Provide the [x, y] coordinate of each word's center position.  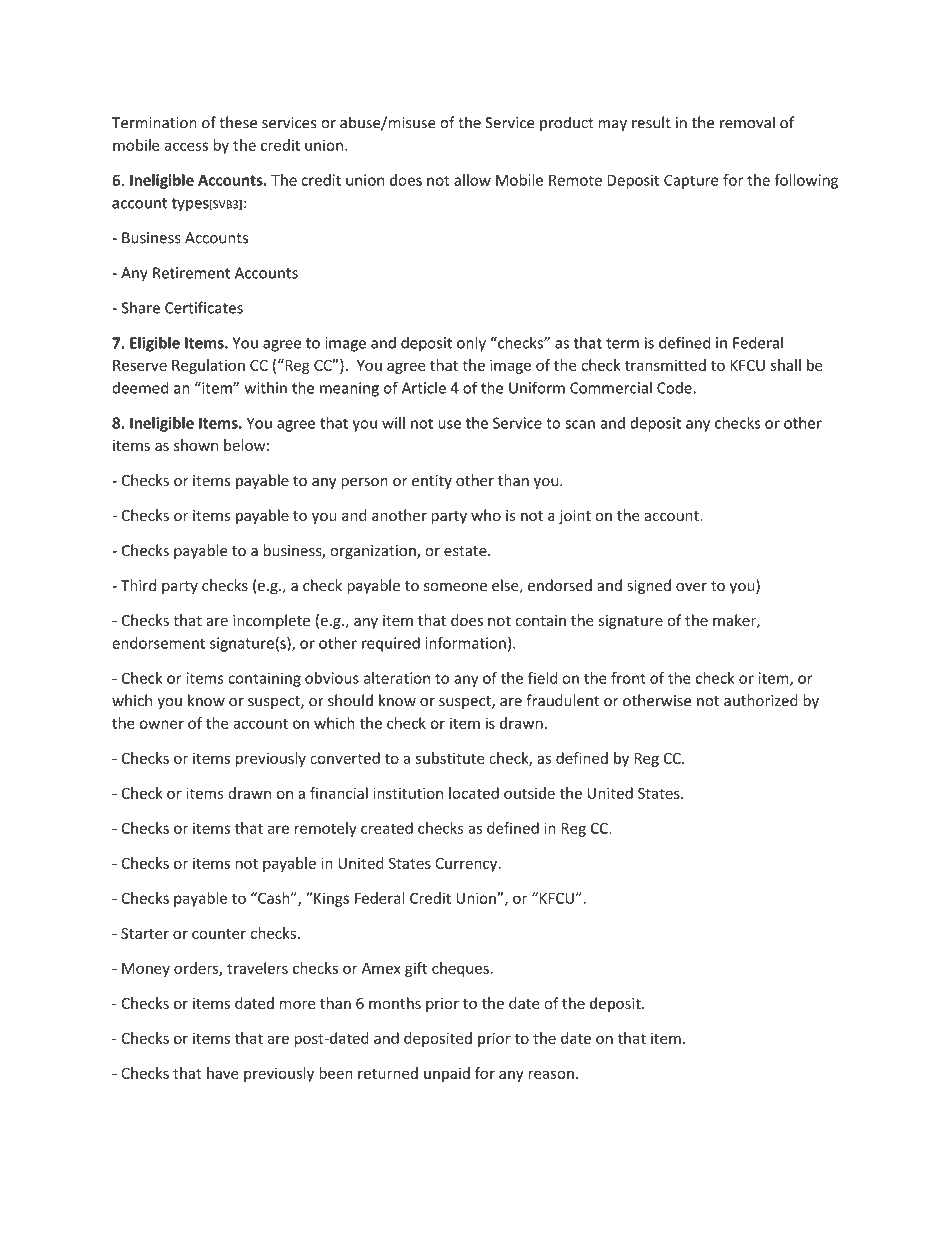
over [691, 587]
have [223, 1073]
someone [455, 587]
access [186, 146]
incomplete [271, 621]
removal [747, 122]
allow [472, 180]
